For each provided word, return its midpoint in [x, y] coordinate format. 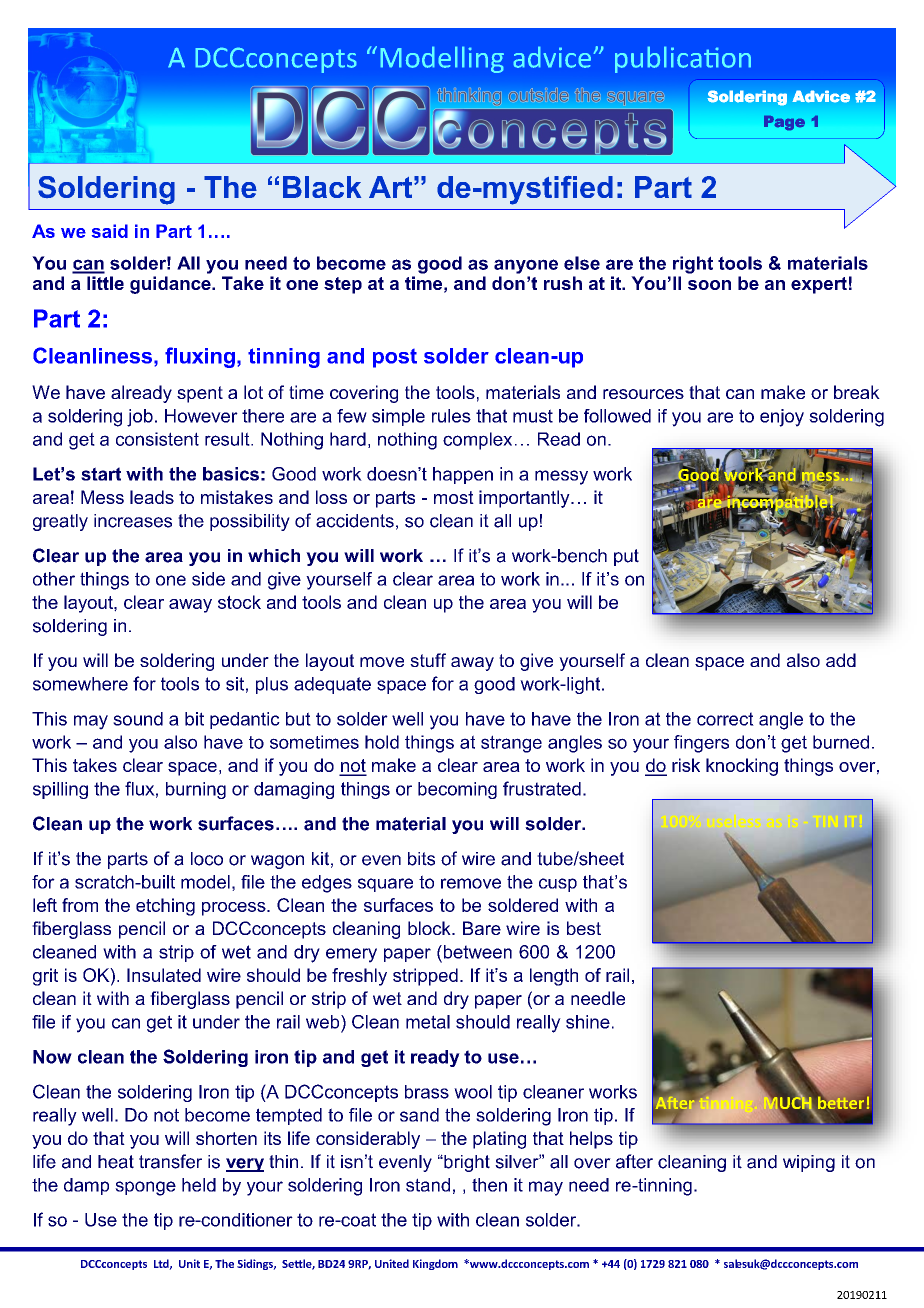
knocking [742, 767]
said [110, 231]
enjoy [782, 418]
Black [322, 187]
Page [784, 123]
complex [477, 441]
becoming [457, 790]
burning [196, 790]
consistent [157, 439]
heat [116, 1162]
